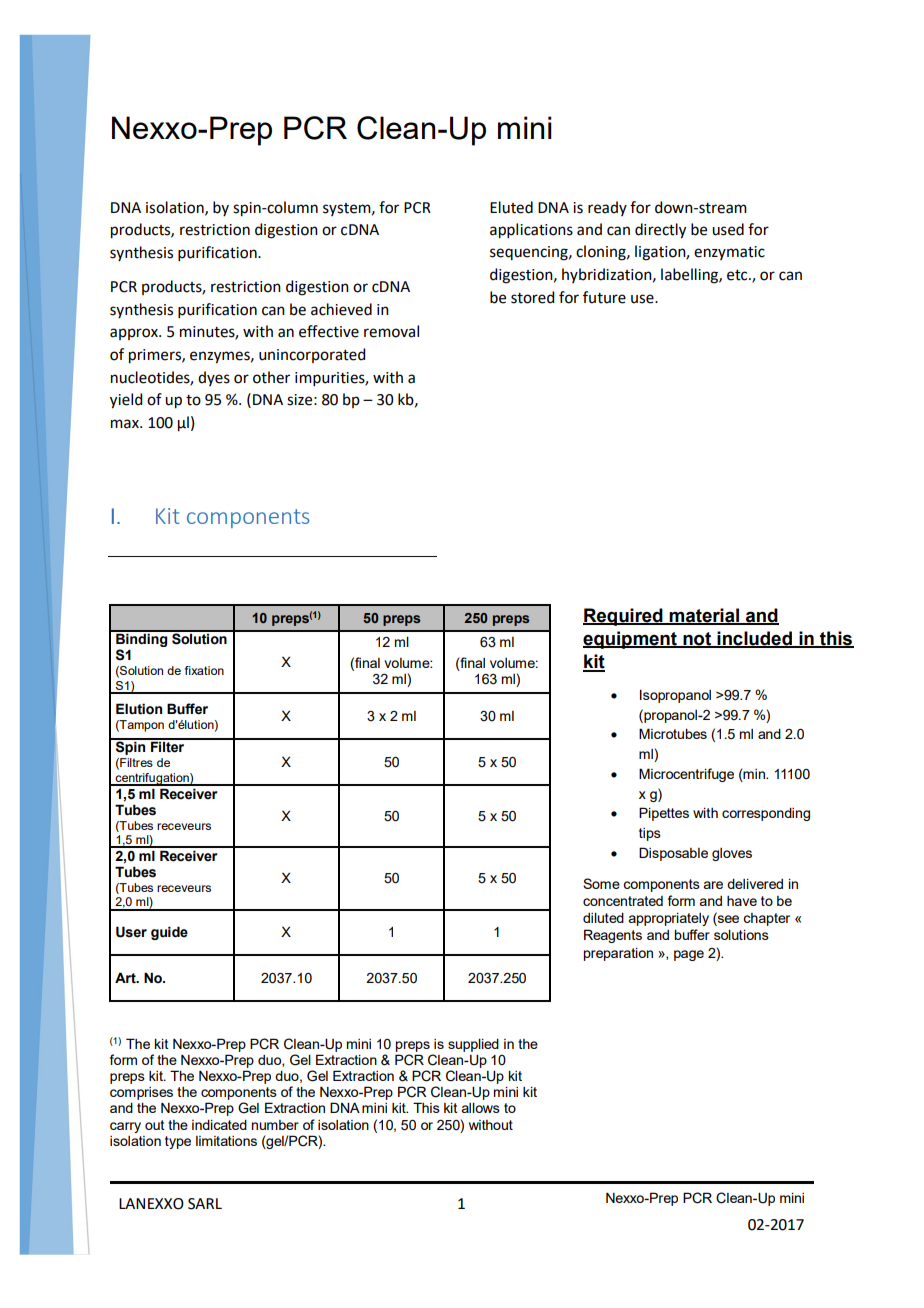  Describe the element at coordinates (660, 231) in the document. I see `directly` at that location.
